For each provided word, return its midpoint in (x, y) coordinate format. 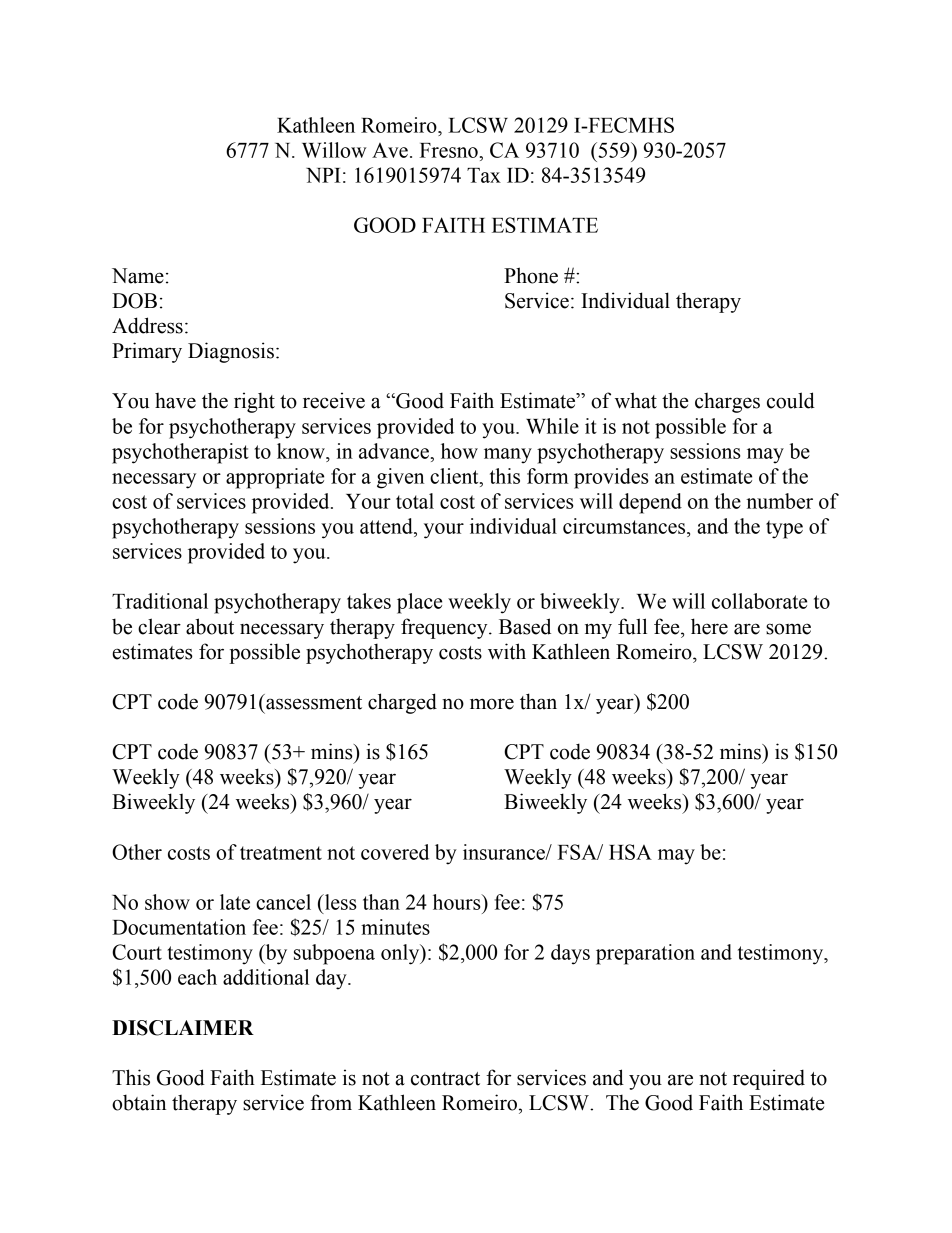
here (709, 626)
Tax (484, 175)
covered (395, 852)
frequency (445, 628)
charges (727, 403)
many (508, 456)
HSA (630, 852)
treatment (281, 853)
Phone (531, 275)
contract (445, 1079)
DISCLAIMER (183, 1028)
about (210, 626)
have (175, 401)
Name (138, 276)
